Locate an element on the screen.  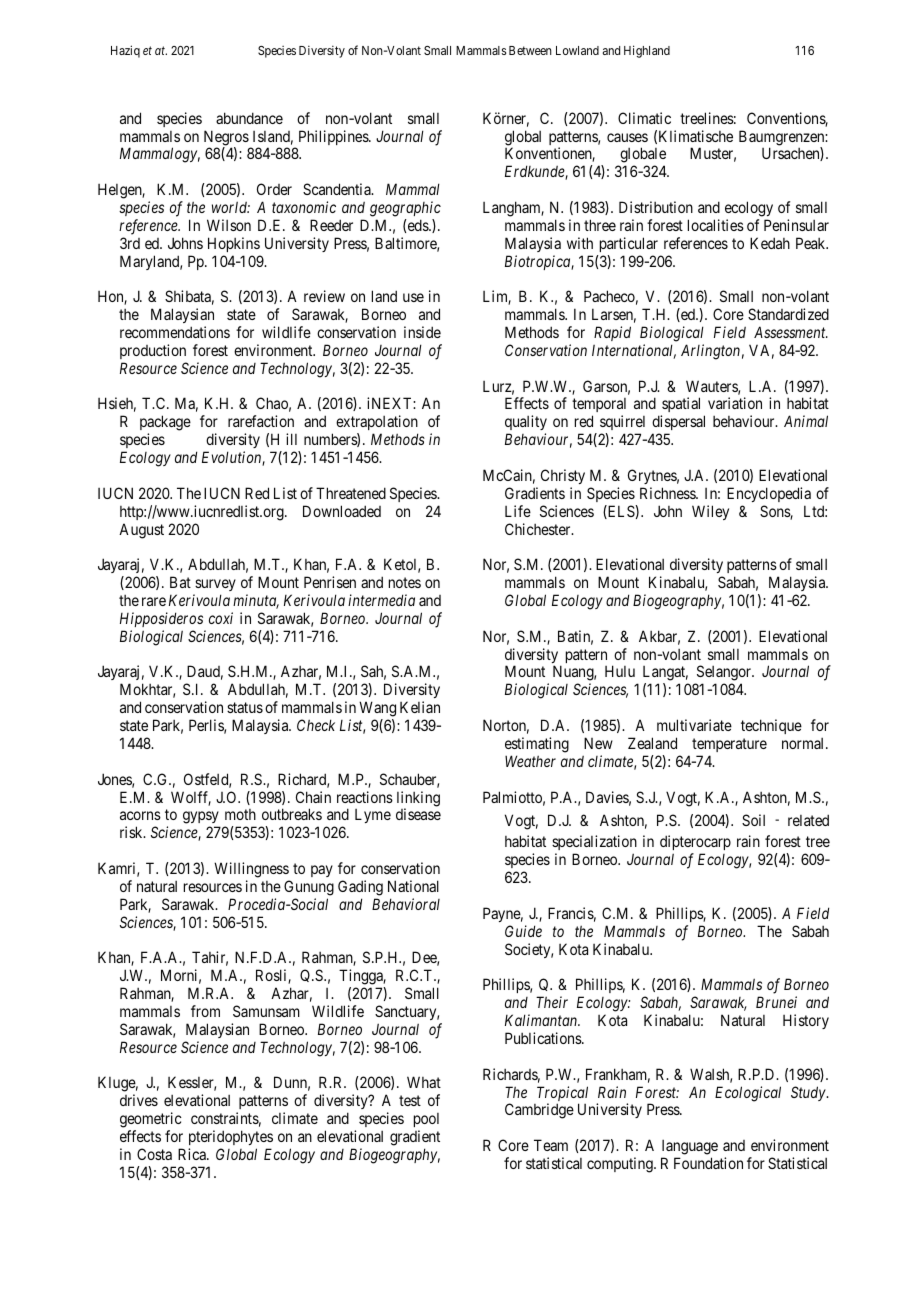
Rica is located at coordinates (193, 1154).
